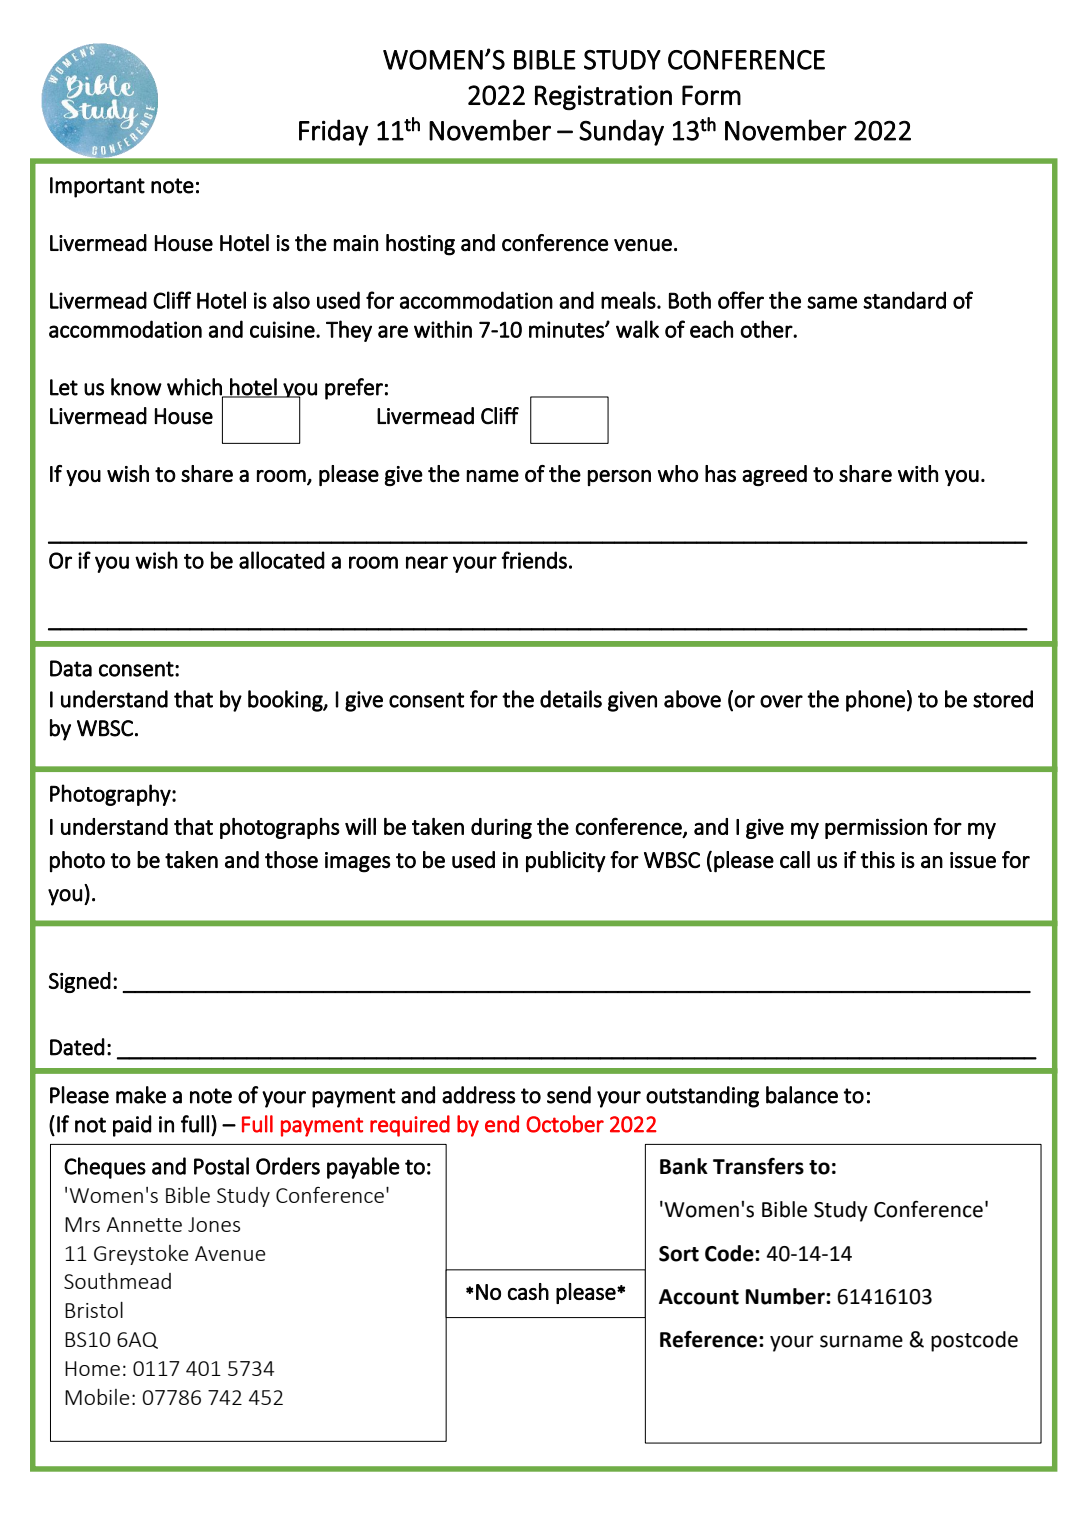  What do you see at coordinates (774, 475) in the document?
I see `agreed` at bounding box center [774, 475].
